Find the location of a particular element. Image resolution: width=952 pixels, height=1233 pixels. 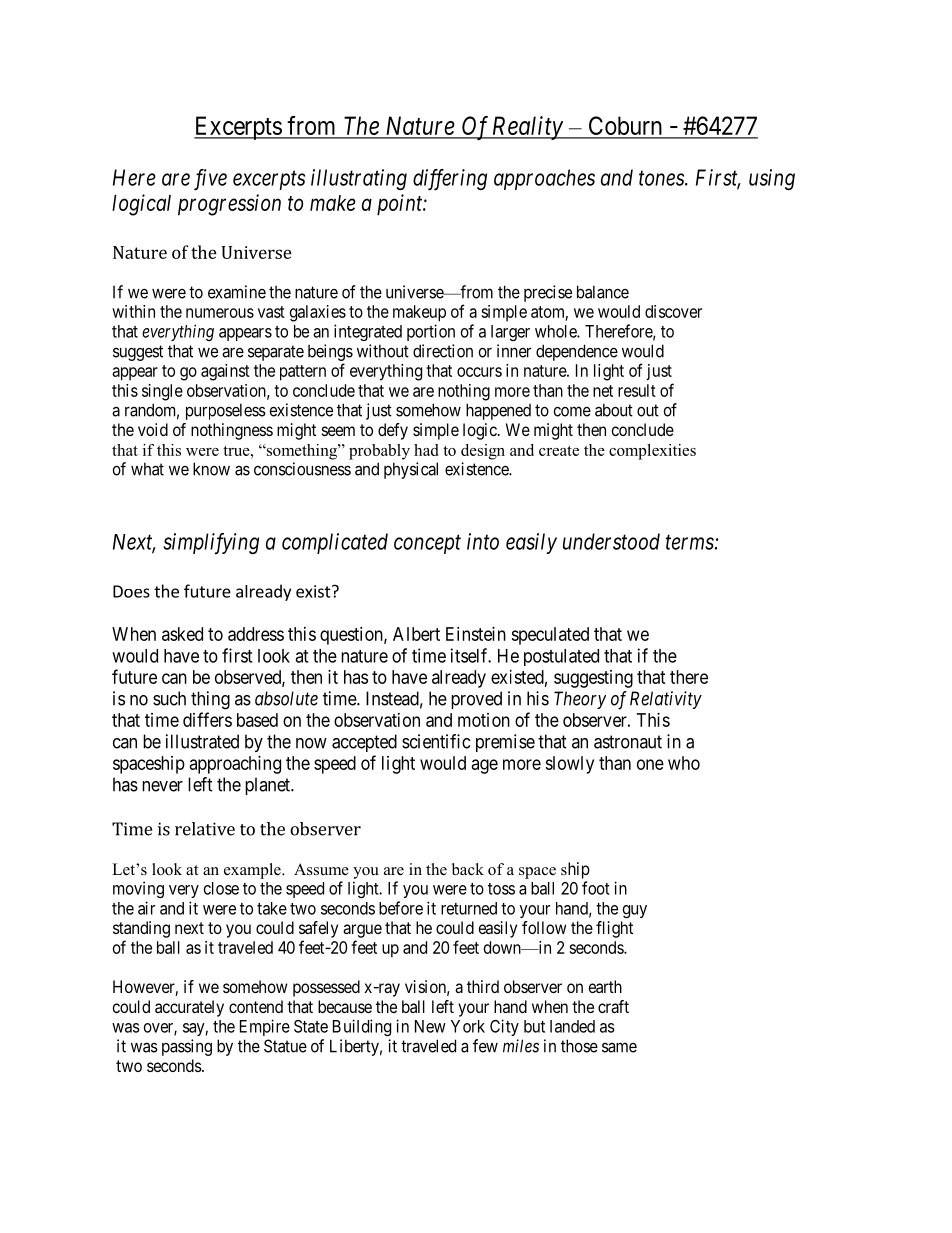

York is located at coordinates (468, 1026).
